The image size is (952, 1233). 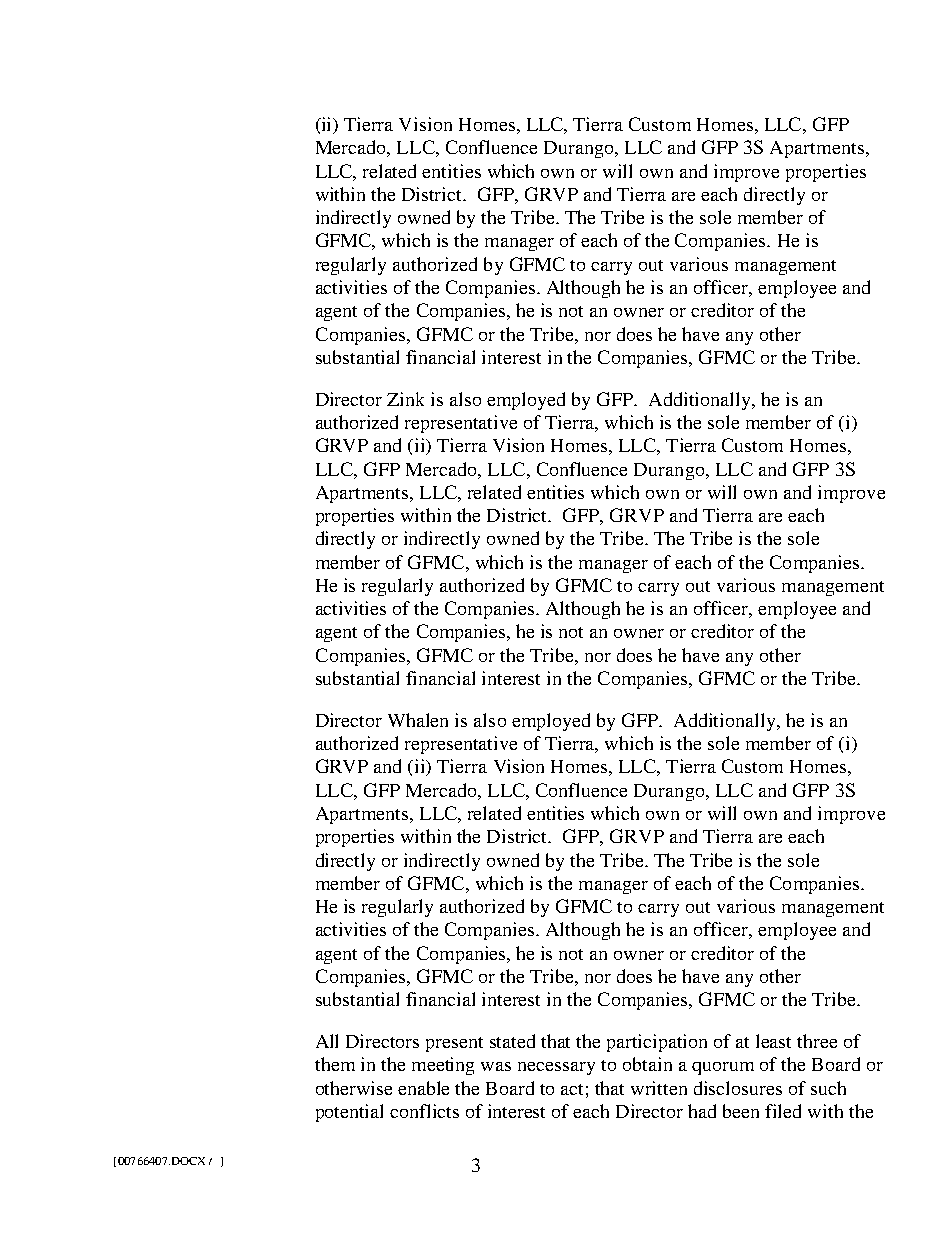 I want to click on enable, so click(x=423, y=1088).
